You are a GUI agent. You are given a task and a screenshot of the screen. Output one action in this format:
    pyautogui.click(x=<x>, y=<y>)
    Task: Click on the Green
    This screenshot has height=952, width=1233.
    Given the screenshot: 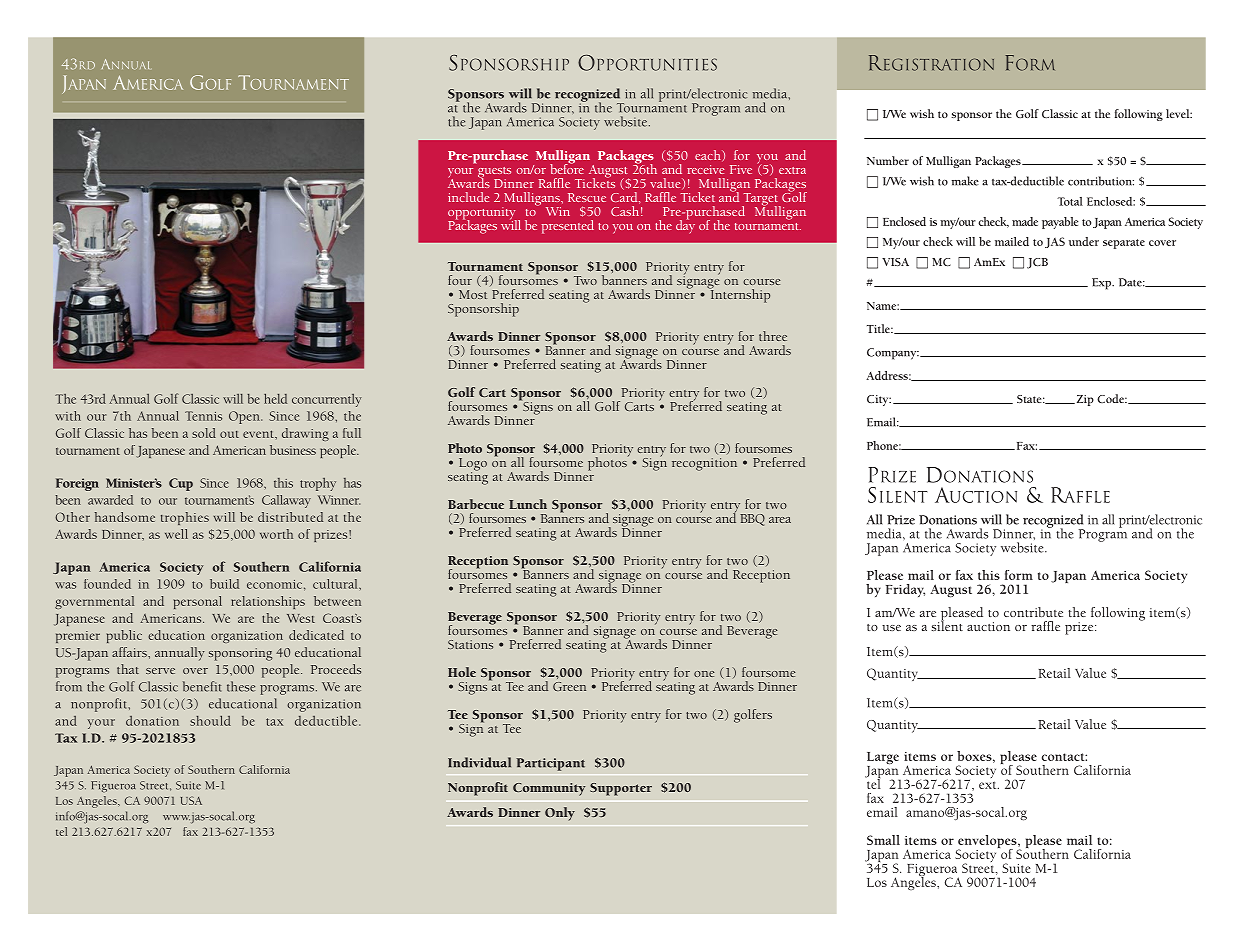 What is the action you would take?
    pyautogui.click(x=569, y=686)
